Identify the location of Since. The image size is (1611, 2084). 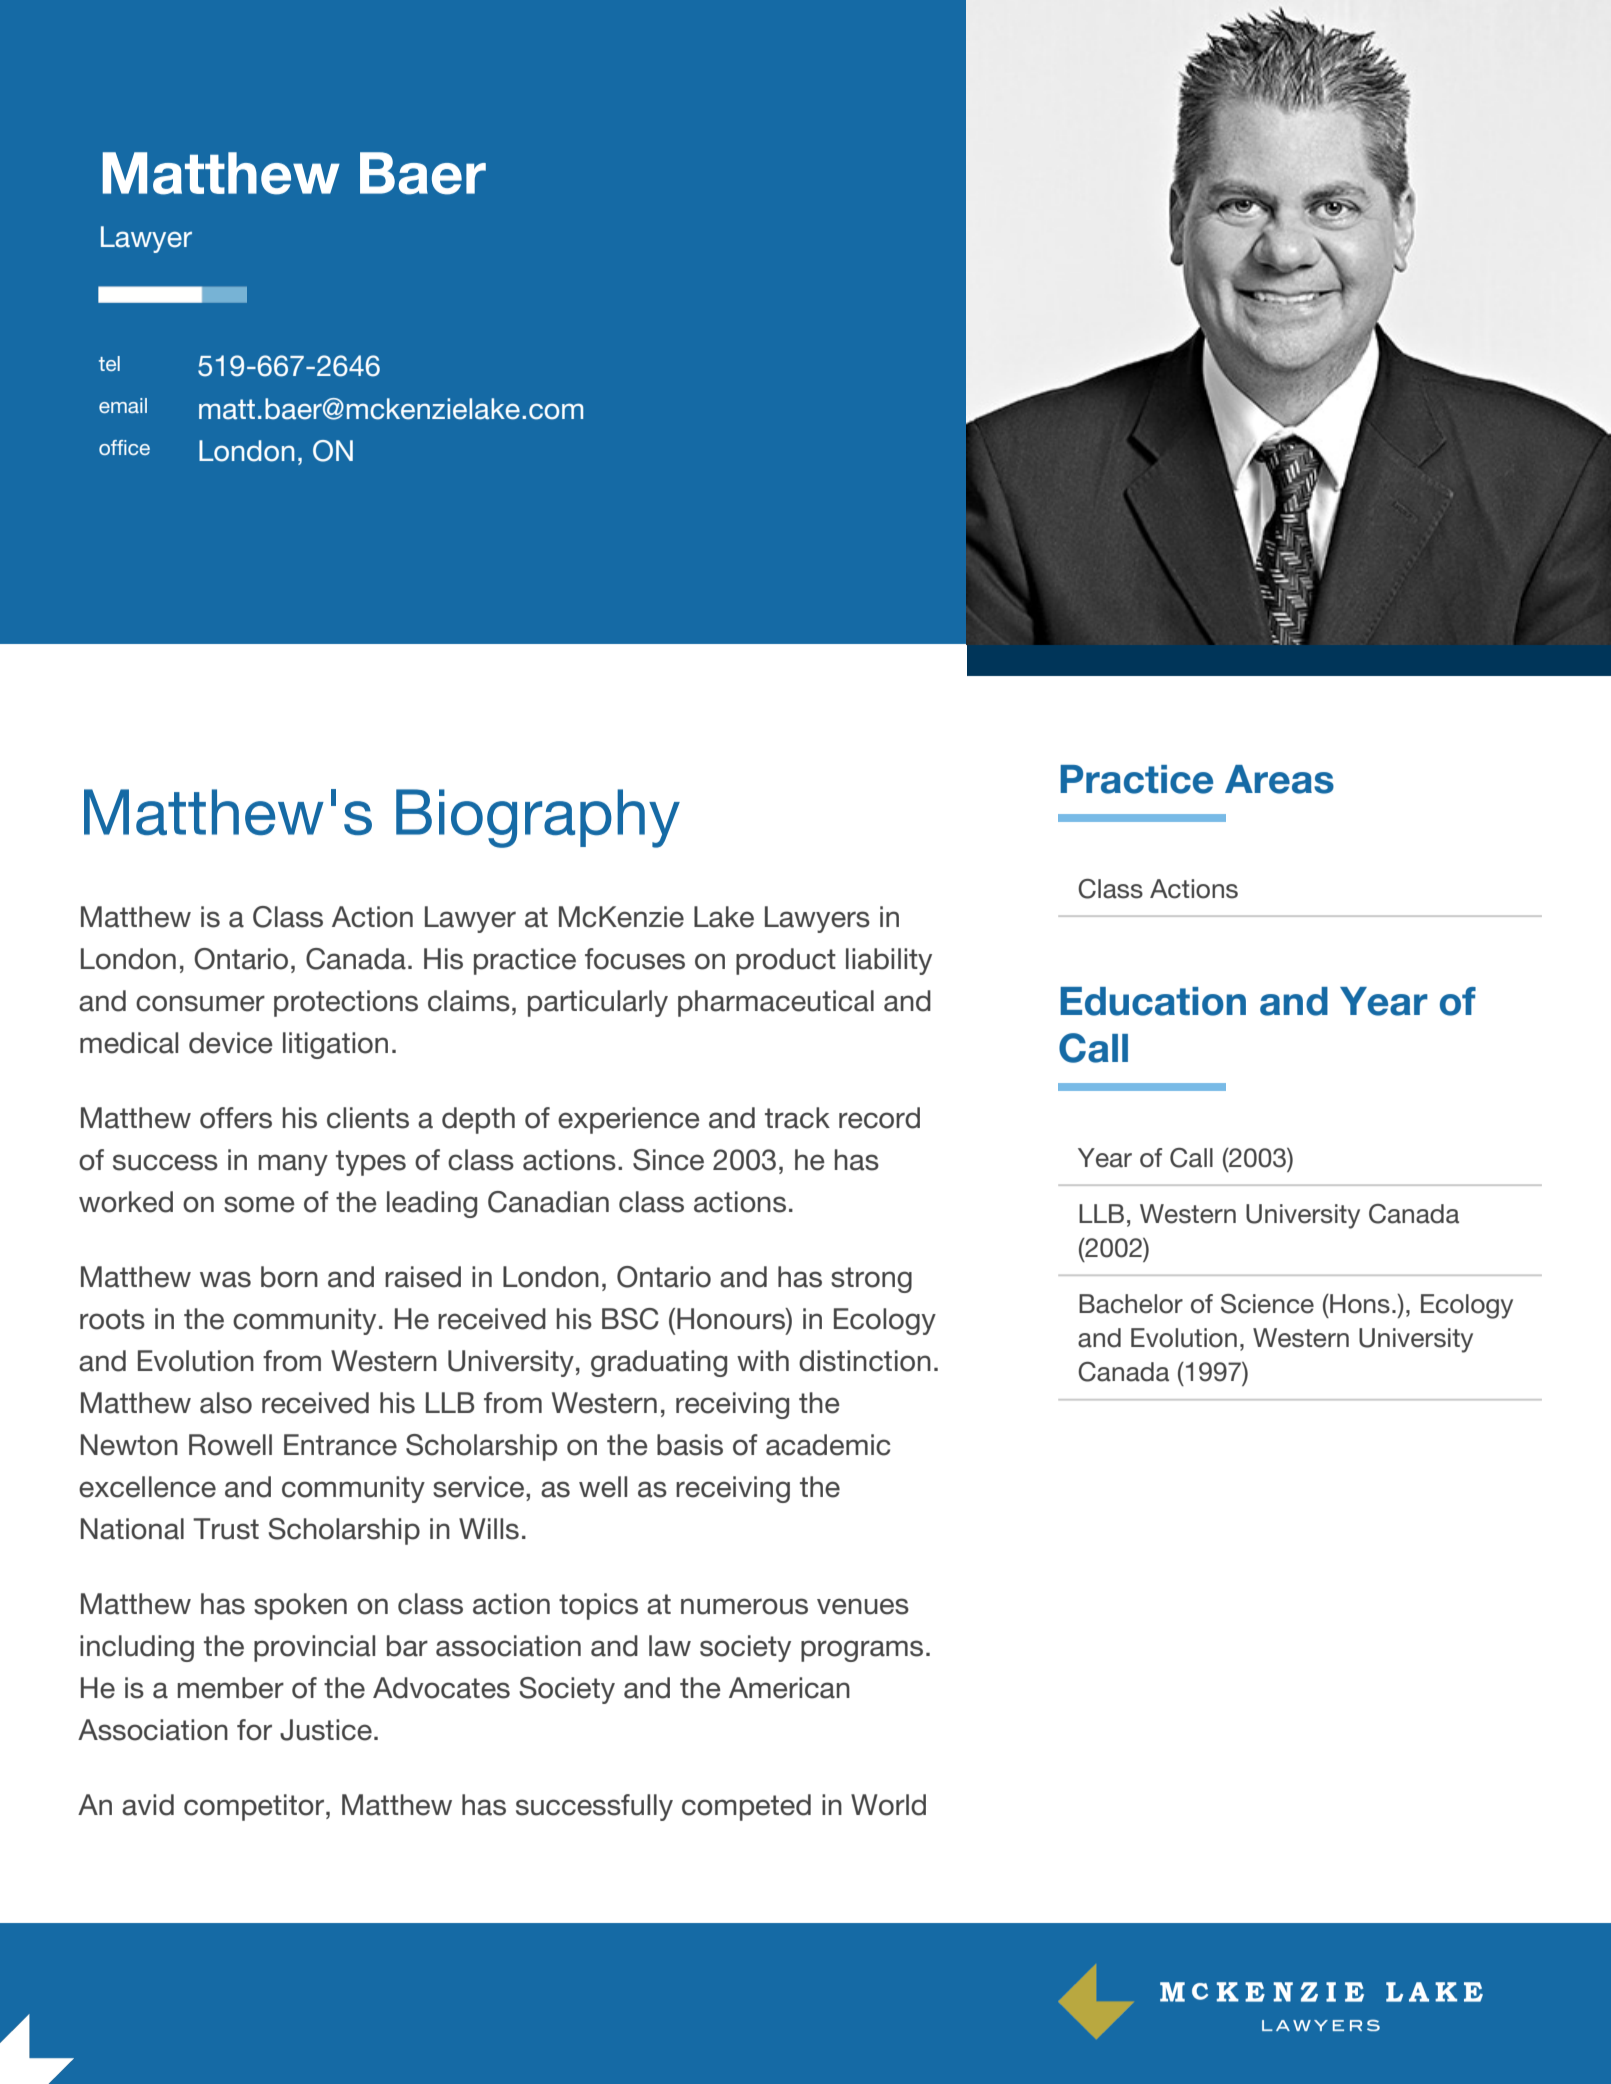
(668, 1160).
